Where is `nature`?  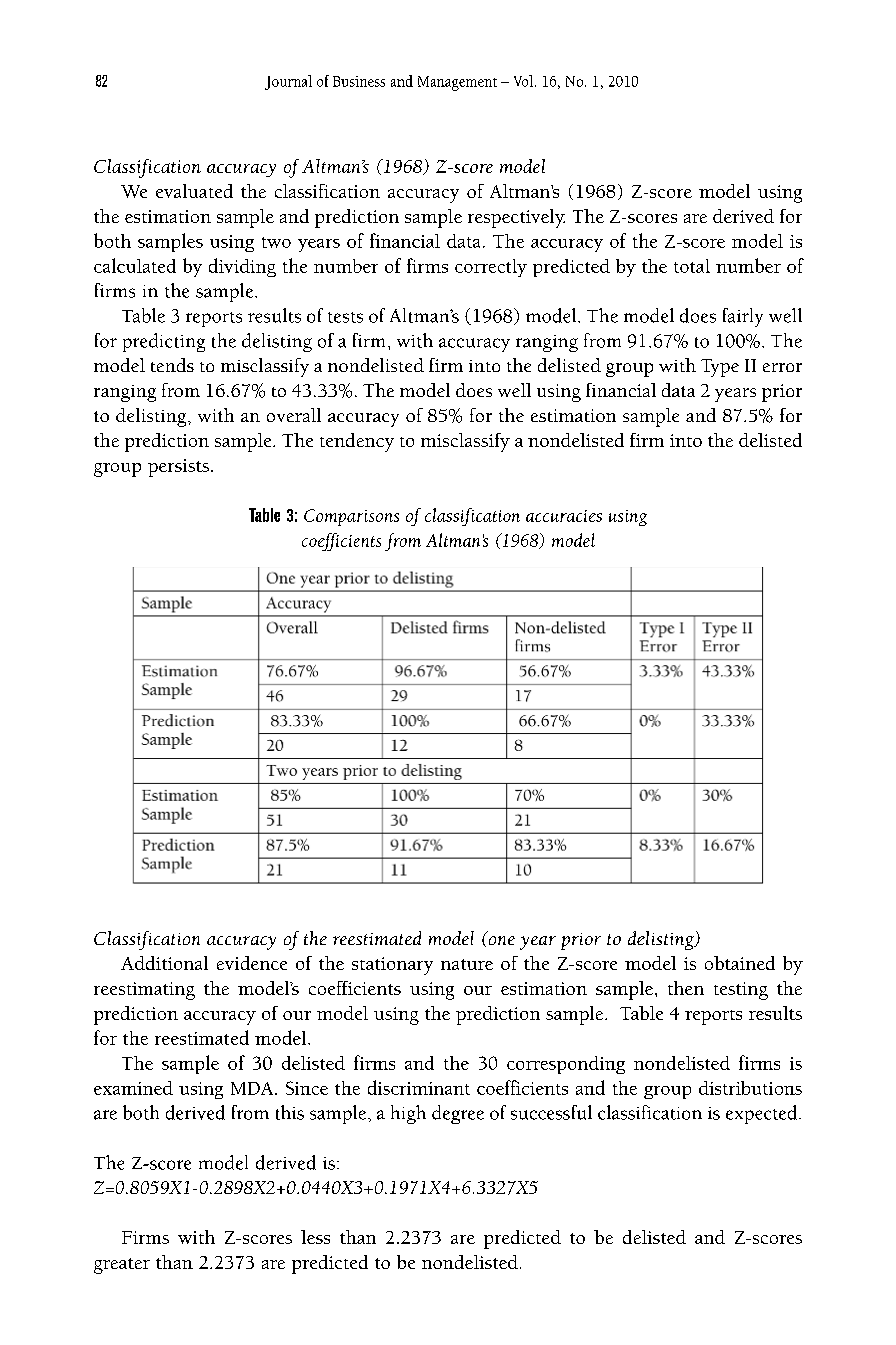
nature is located at coordinates (467, 964).
